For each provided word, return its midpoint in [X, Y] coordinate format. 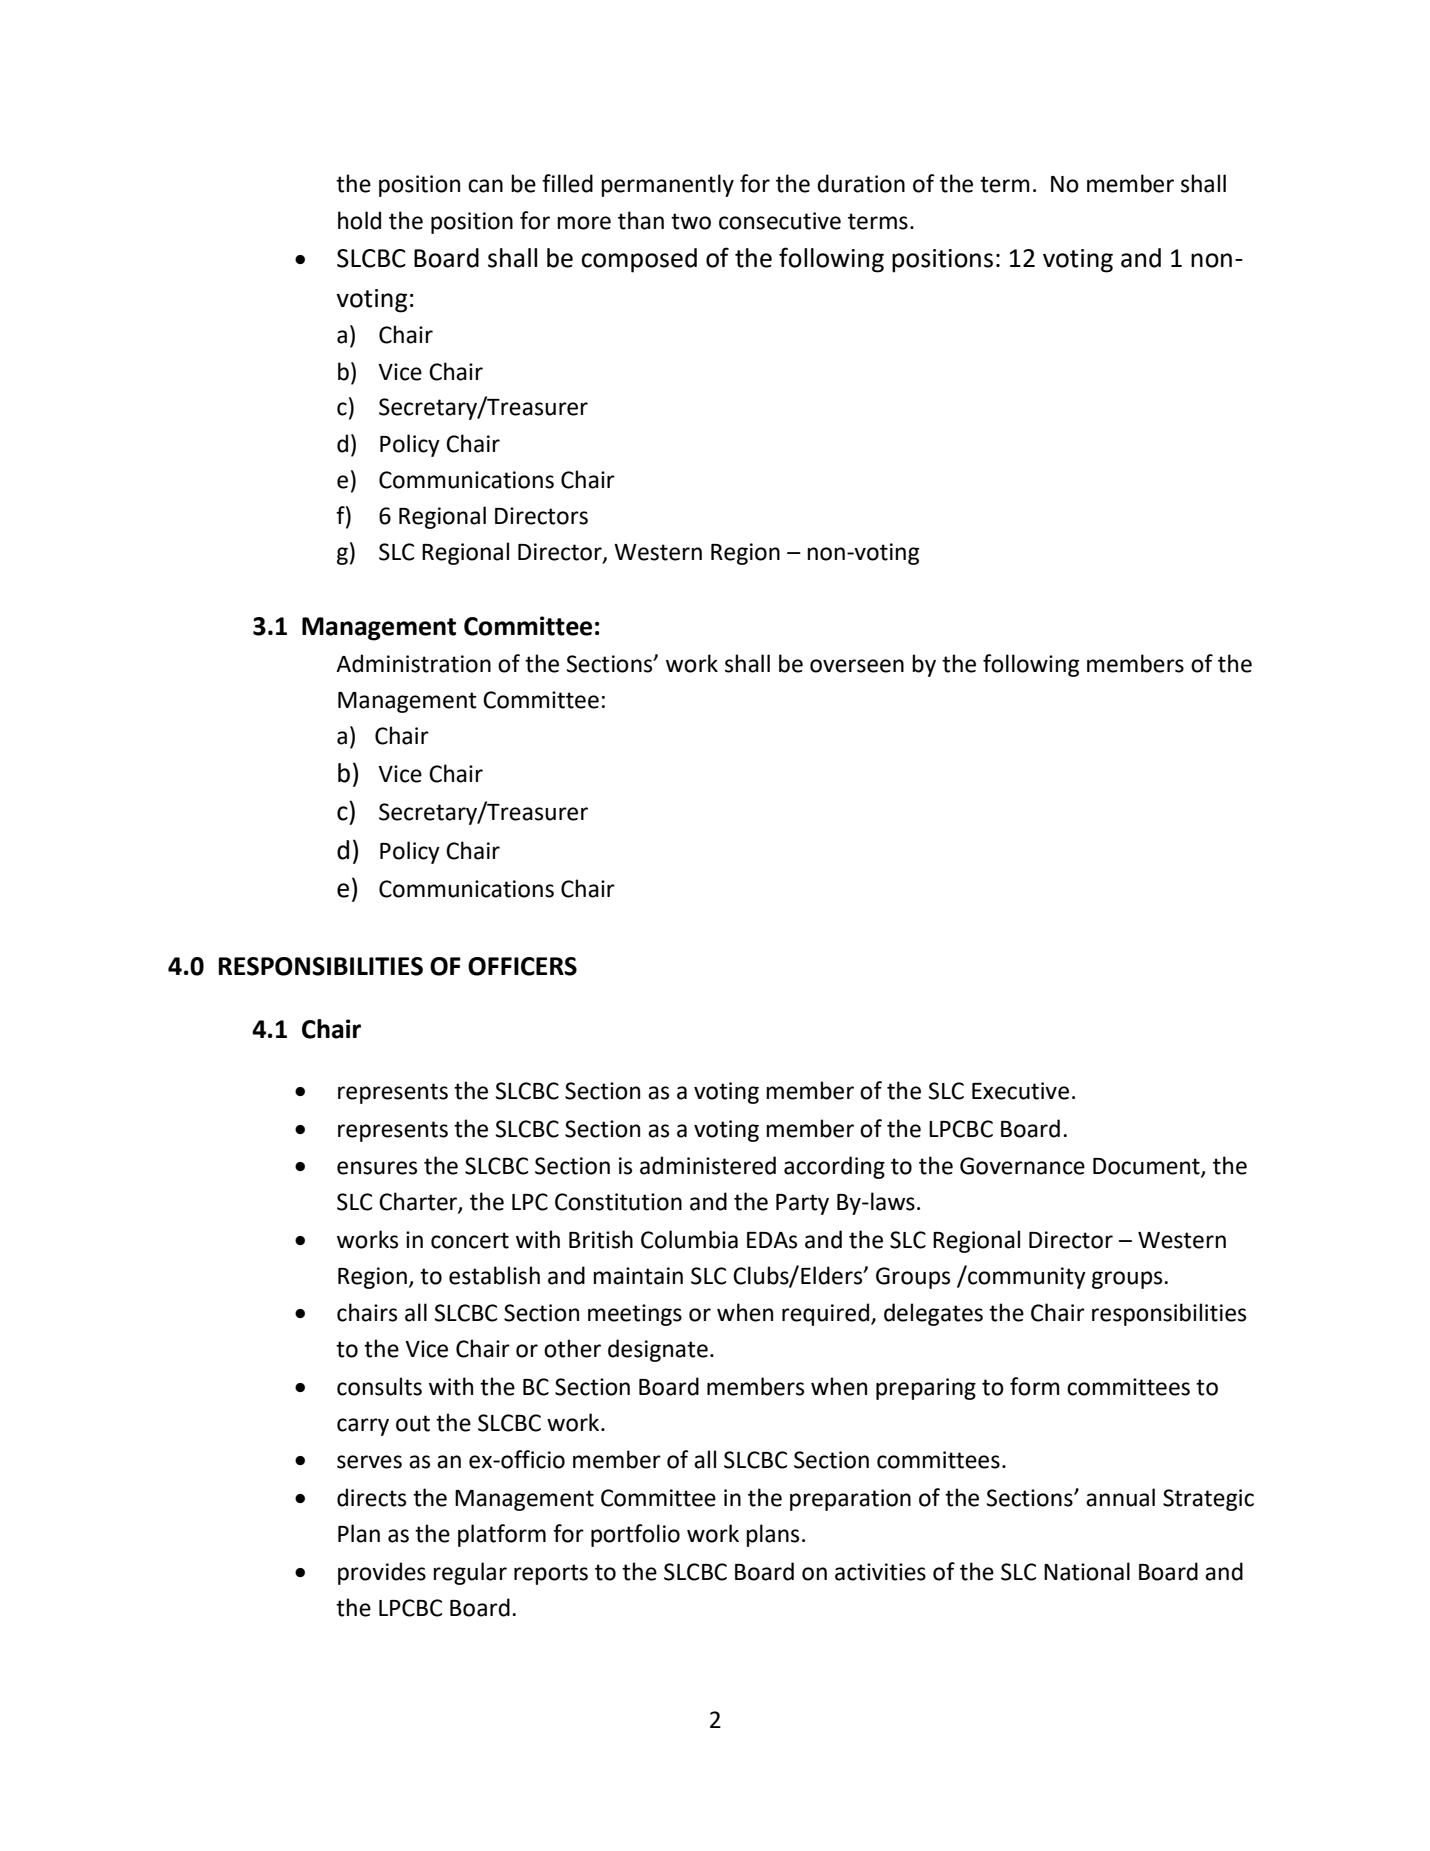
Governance [1022, 1166]
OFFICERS [522, 966]
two [691, 221]
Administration [413, 663]
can [485, 186]
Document [1147, 1167]
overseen [857, 666]
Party [802, 1204]
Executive [1020, 1091]
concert [470, 1240]
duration [861, 183]
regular [470, 1573]
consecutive [780, 221]
